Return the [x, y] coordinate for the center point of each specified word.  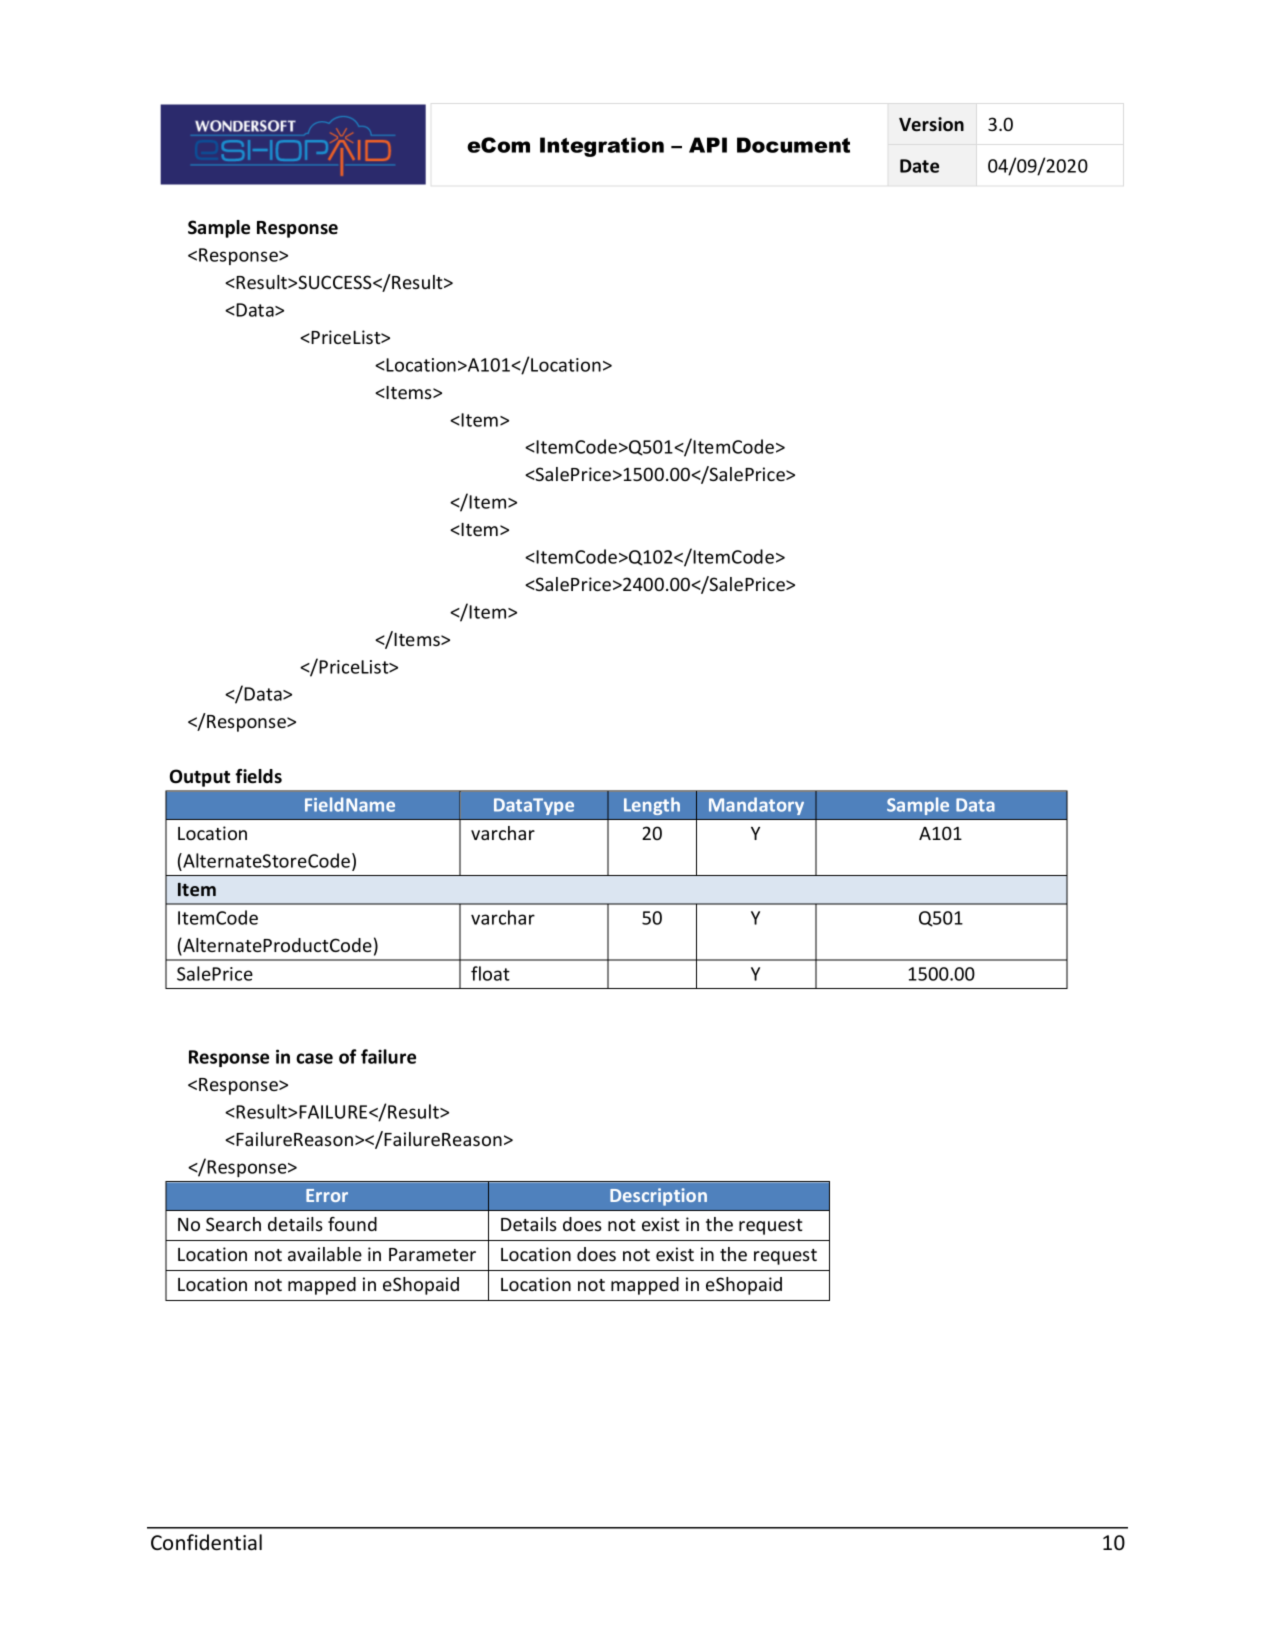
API [708, 145]
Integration [602, 147]
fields [258, 776]
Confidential [206, 1542]
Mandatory [756, 806]
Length [652, 806]
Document [793, 145]
